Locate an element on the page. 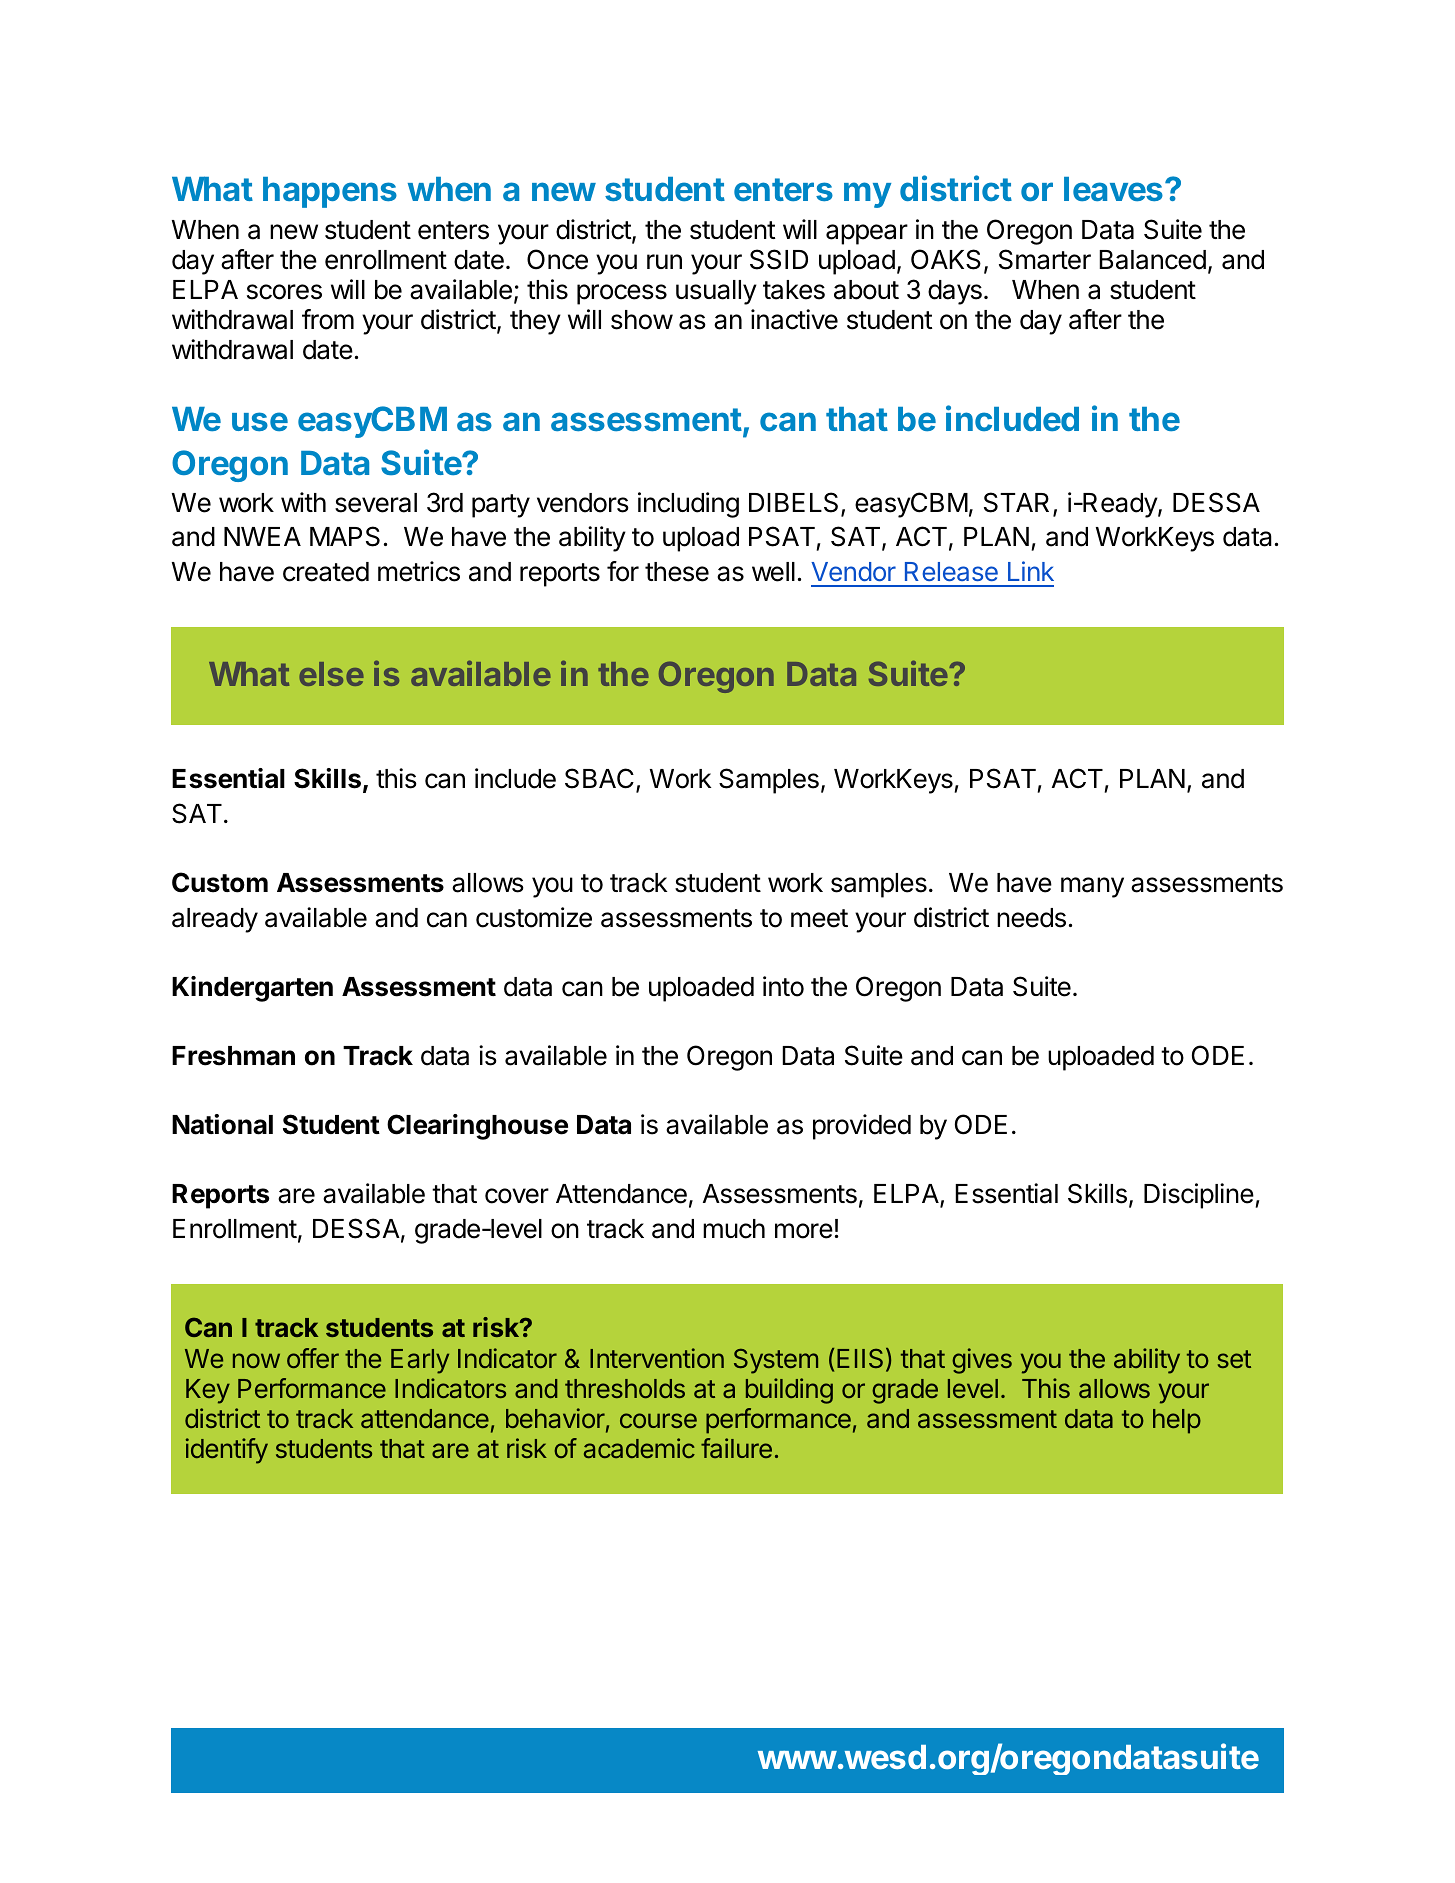 The image size is (1455, 1883). SSID is located at coordinates (779, 259).
